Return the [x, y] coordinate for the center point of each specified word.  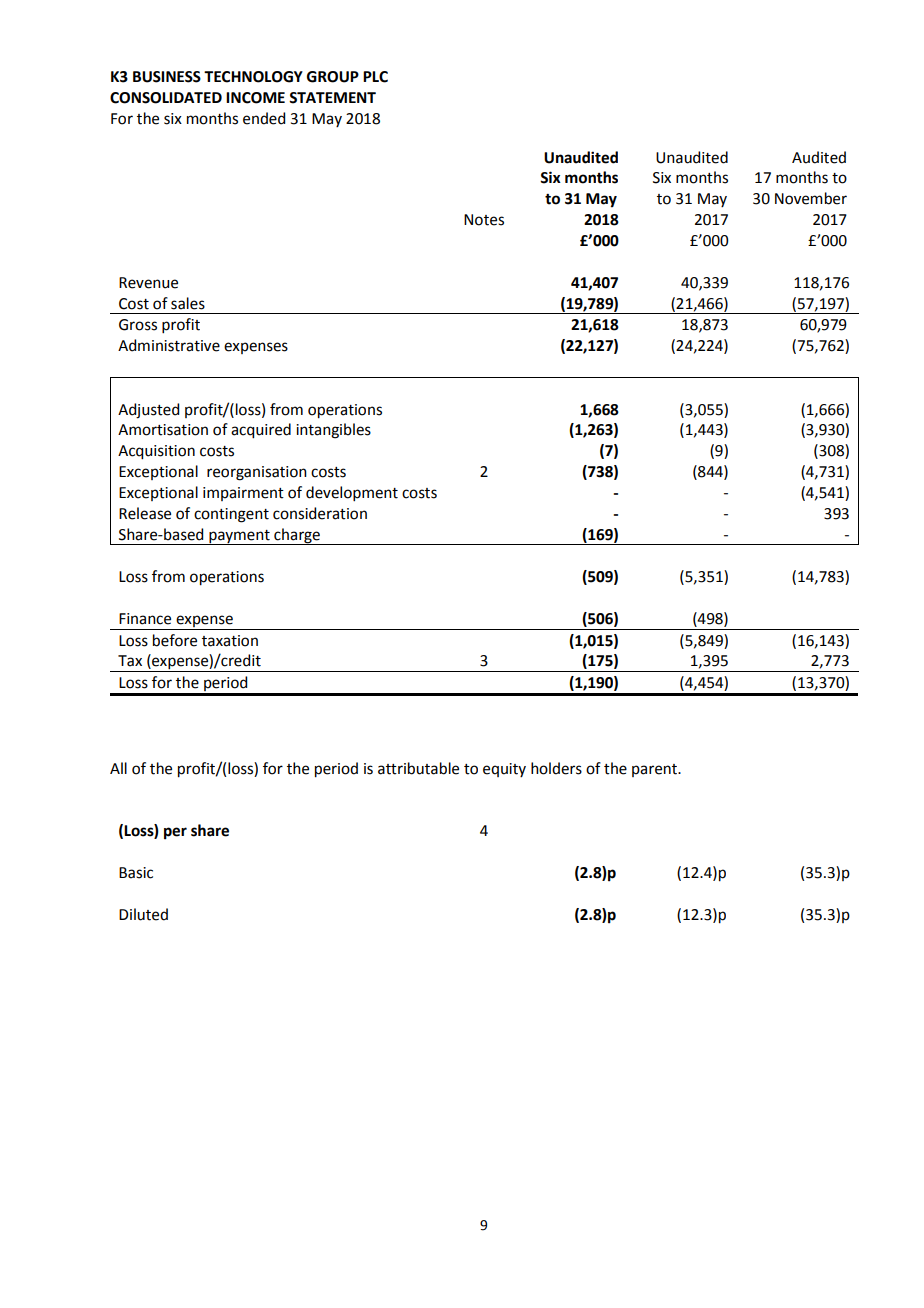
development [352, 493]
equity [504, 770]
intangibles [333, 431]
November [811, 198]
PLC [375, 77]
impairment [243, 494]
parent [655, 770]
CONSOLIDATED [166, 98]
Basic [136, 873]
